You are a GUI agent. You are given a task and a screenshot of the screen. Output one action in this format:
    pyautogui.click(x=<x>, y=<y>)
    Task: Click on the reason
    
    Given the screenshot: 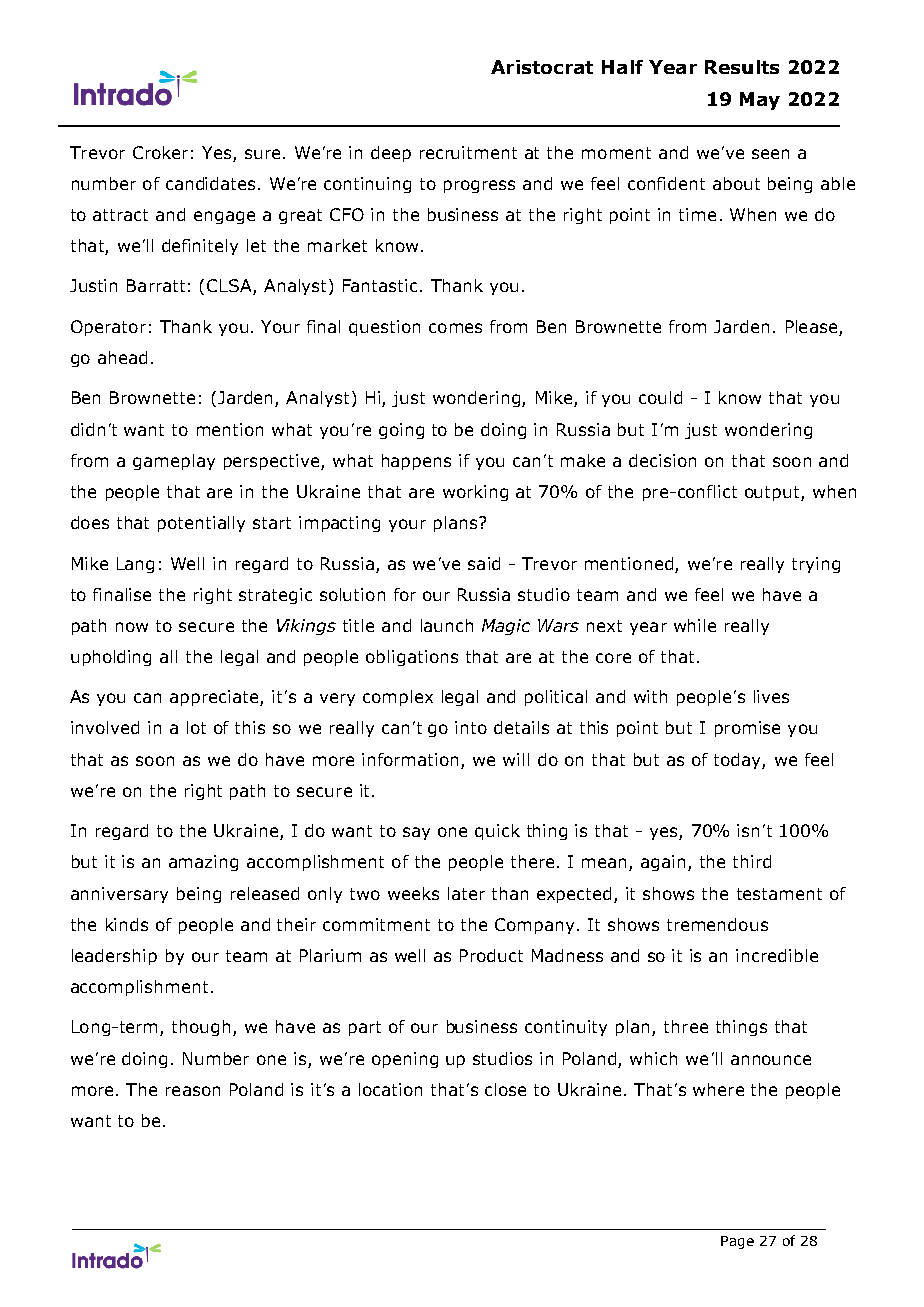 What is the action you would take?
    pyautogui.click(x=193, y=1091)
